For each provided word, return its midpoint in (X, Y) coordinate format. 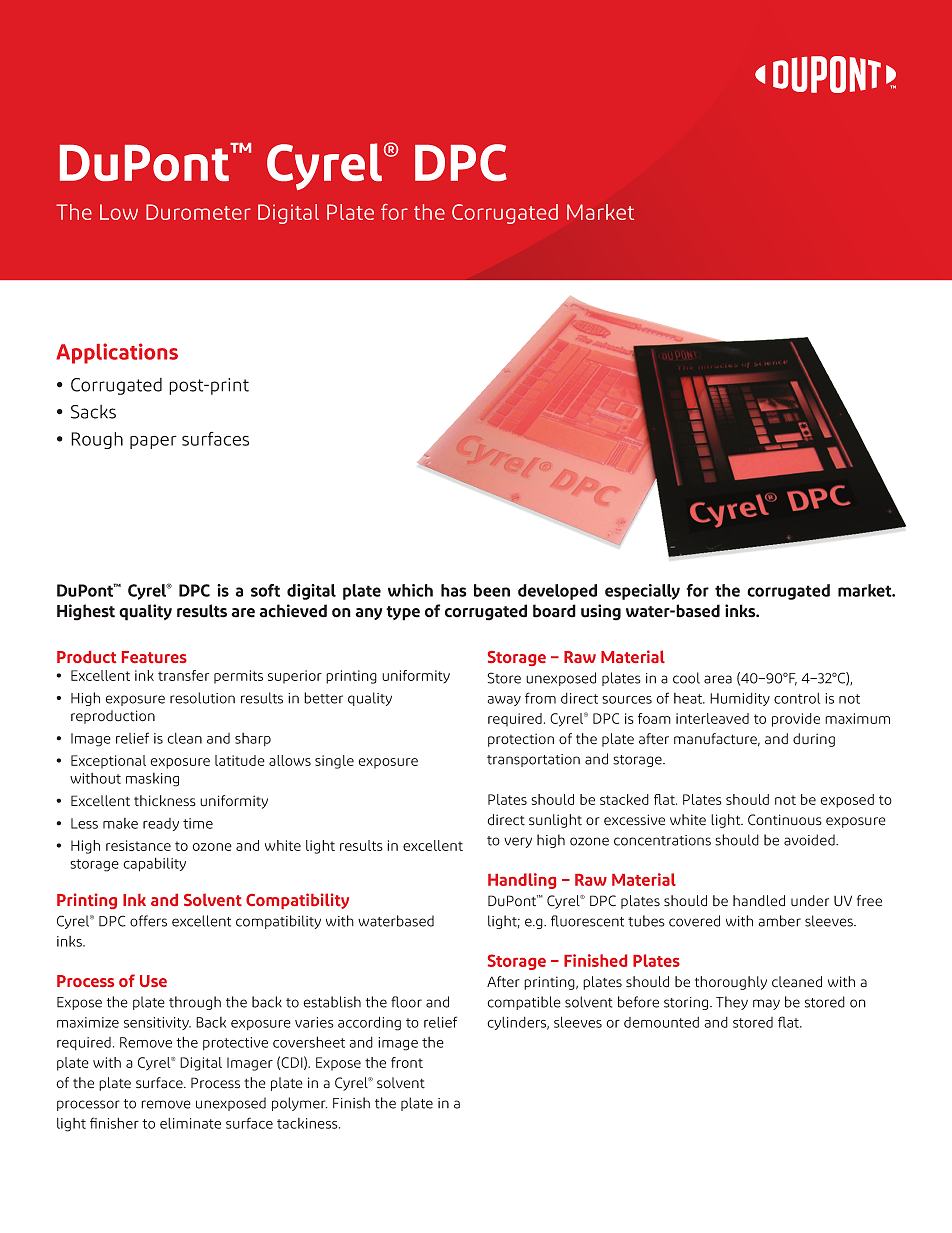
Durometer (198, 212)
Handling (522, 881)
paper (153, 442)
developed (557, 592)
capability (154, 864)
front (407, 1062)
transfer (183, 675)
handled (759, 901)
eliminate (190, 1123)
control (797, 698)
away (504, 701)
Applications (117, 353)
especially (642, 592)
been (492, 590)
